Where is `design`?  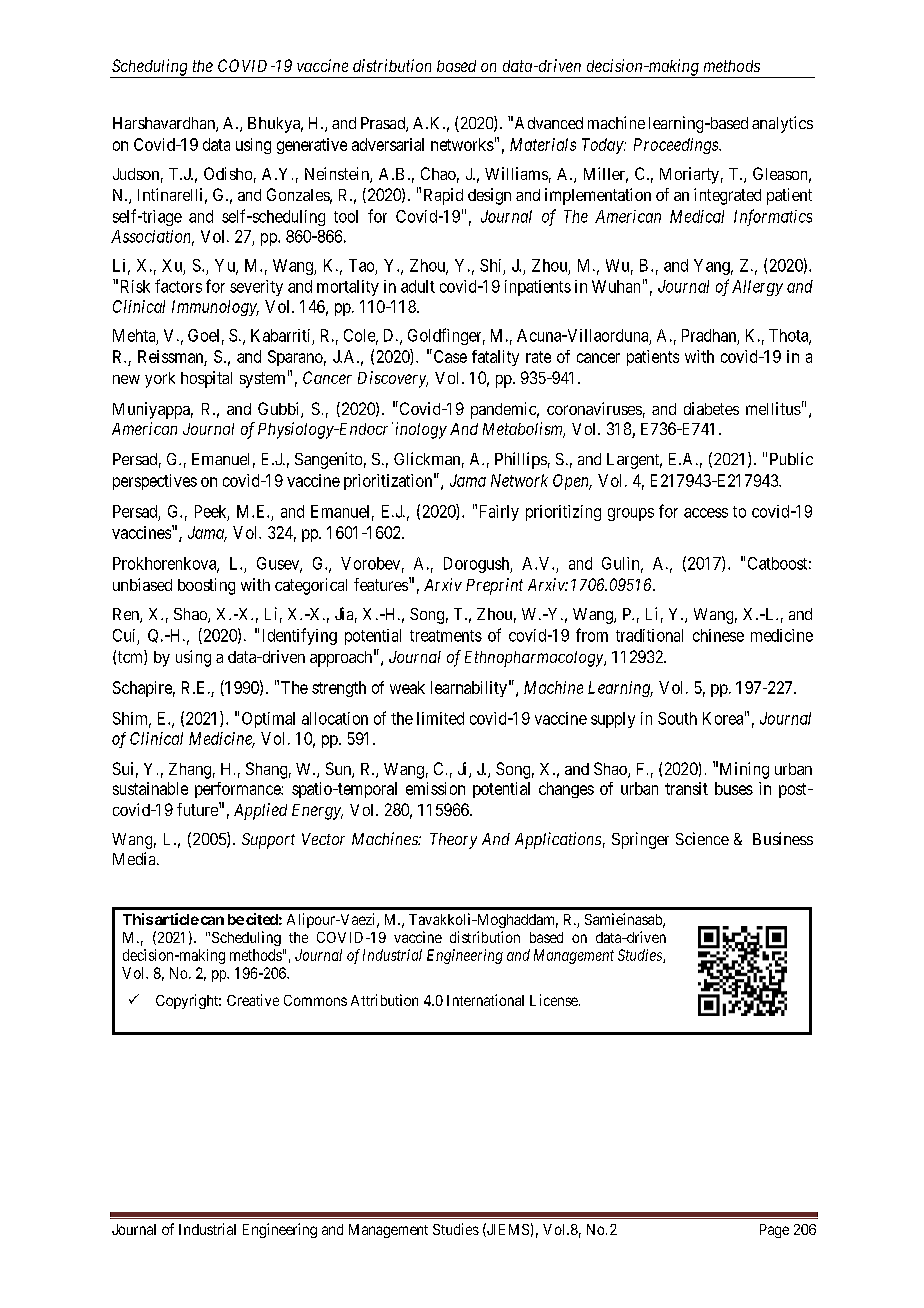
design is located at coordinates (489, 196).
